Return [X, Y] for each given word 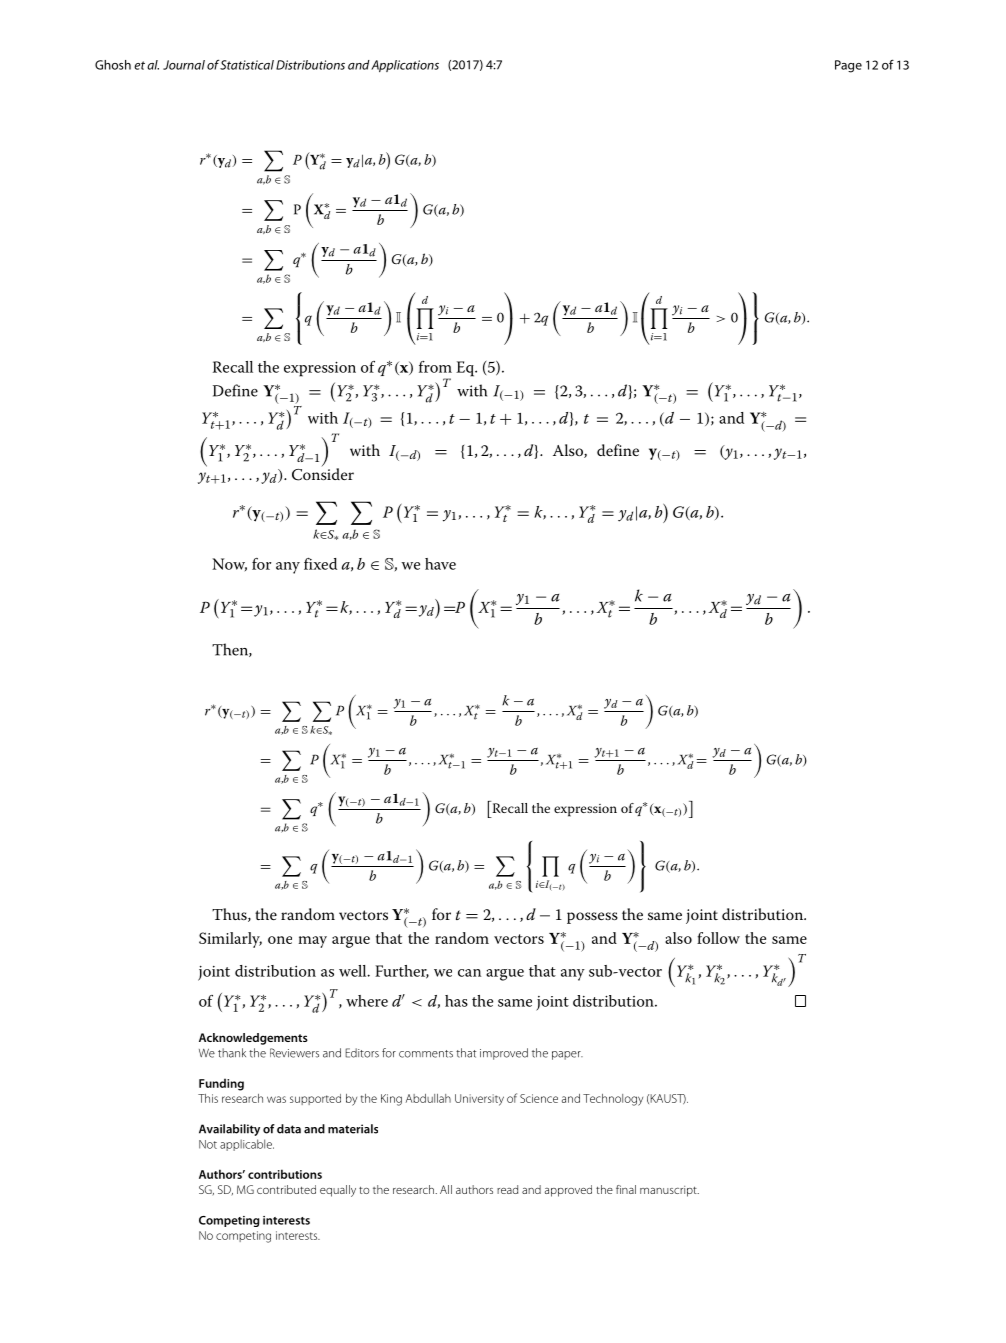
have [440, 564]
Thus [230, 915]
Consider [323, 474]
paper [567, 1055]
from [435, 367]
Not [208, 1144]
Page [848, 66]
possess [592, 918]
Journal [184, 65]
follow [718, 938]
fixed [320, 564]
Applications [405, 66]
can [469, 973]
